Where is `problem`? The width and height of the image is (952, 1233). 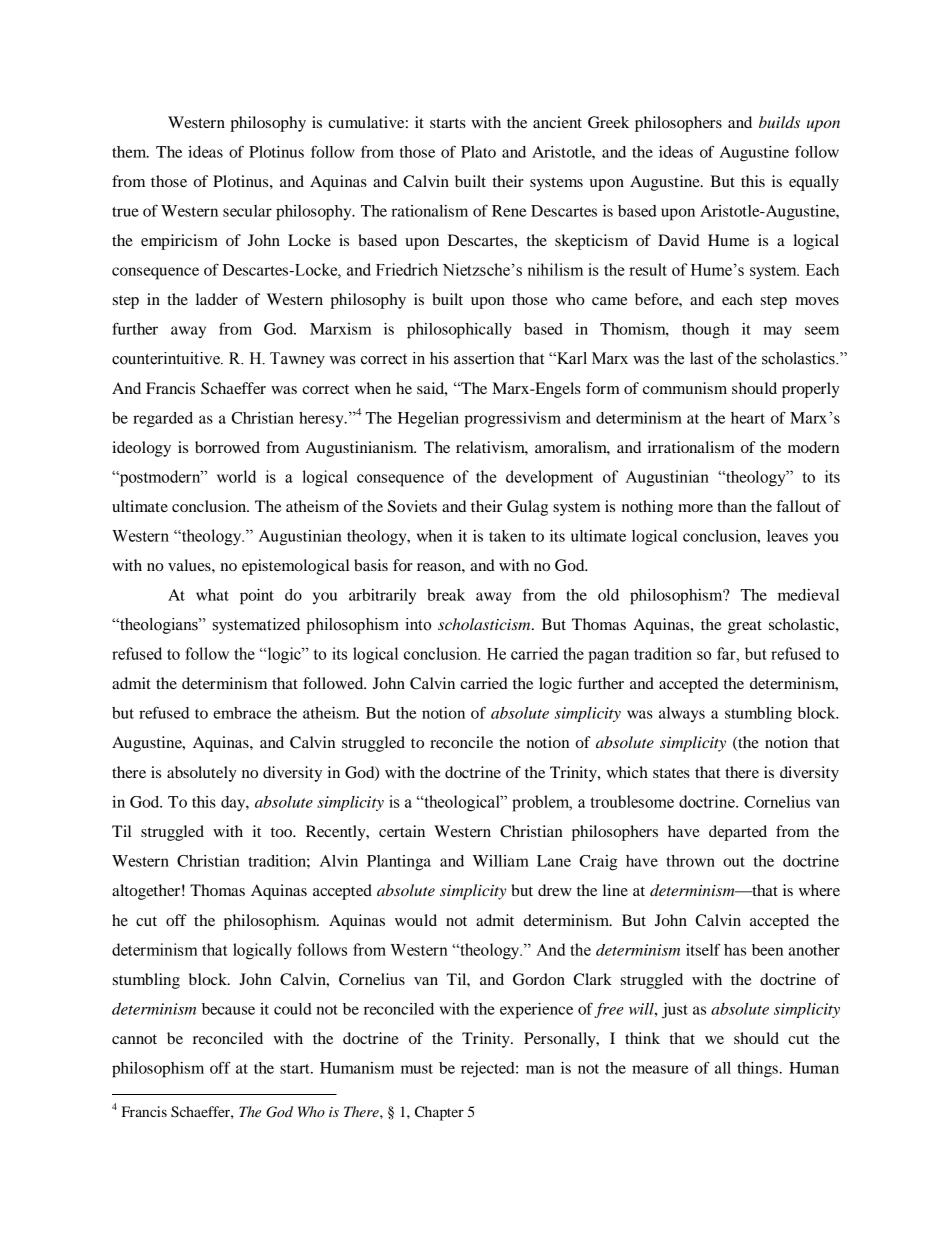
problem is located at coordinates (542, 803).
